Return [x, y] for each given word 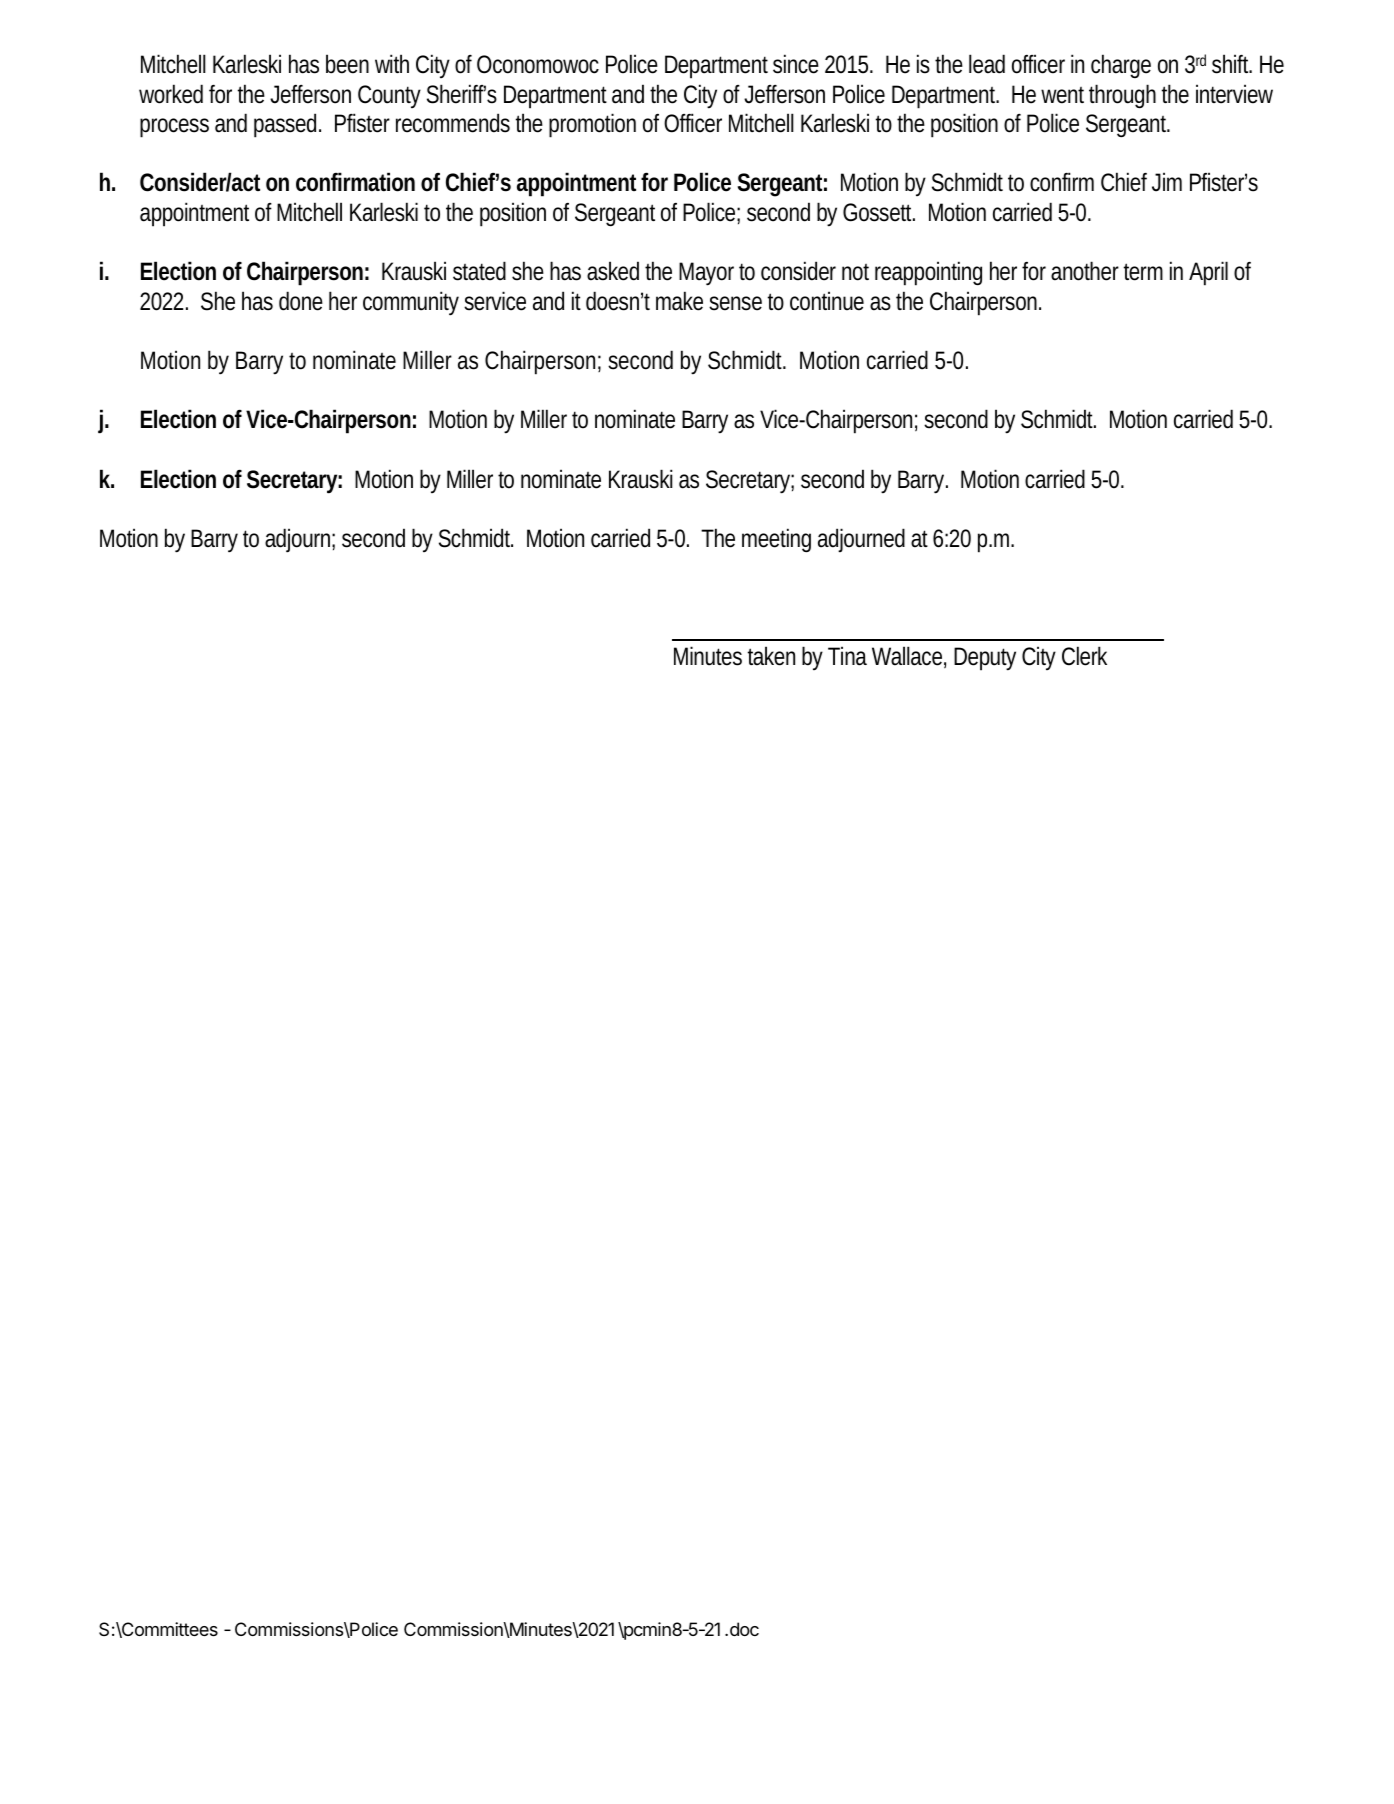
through [1122, 96]
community [411, 303]
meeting [776, 540]
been [347, 64]
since [796, 64]
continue [827, 301]
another [1085, 271]
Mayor [706, 274]
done [301, 301]
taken [771, 656]
